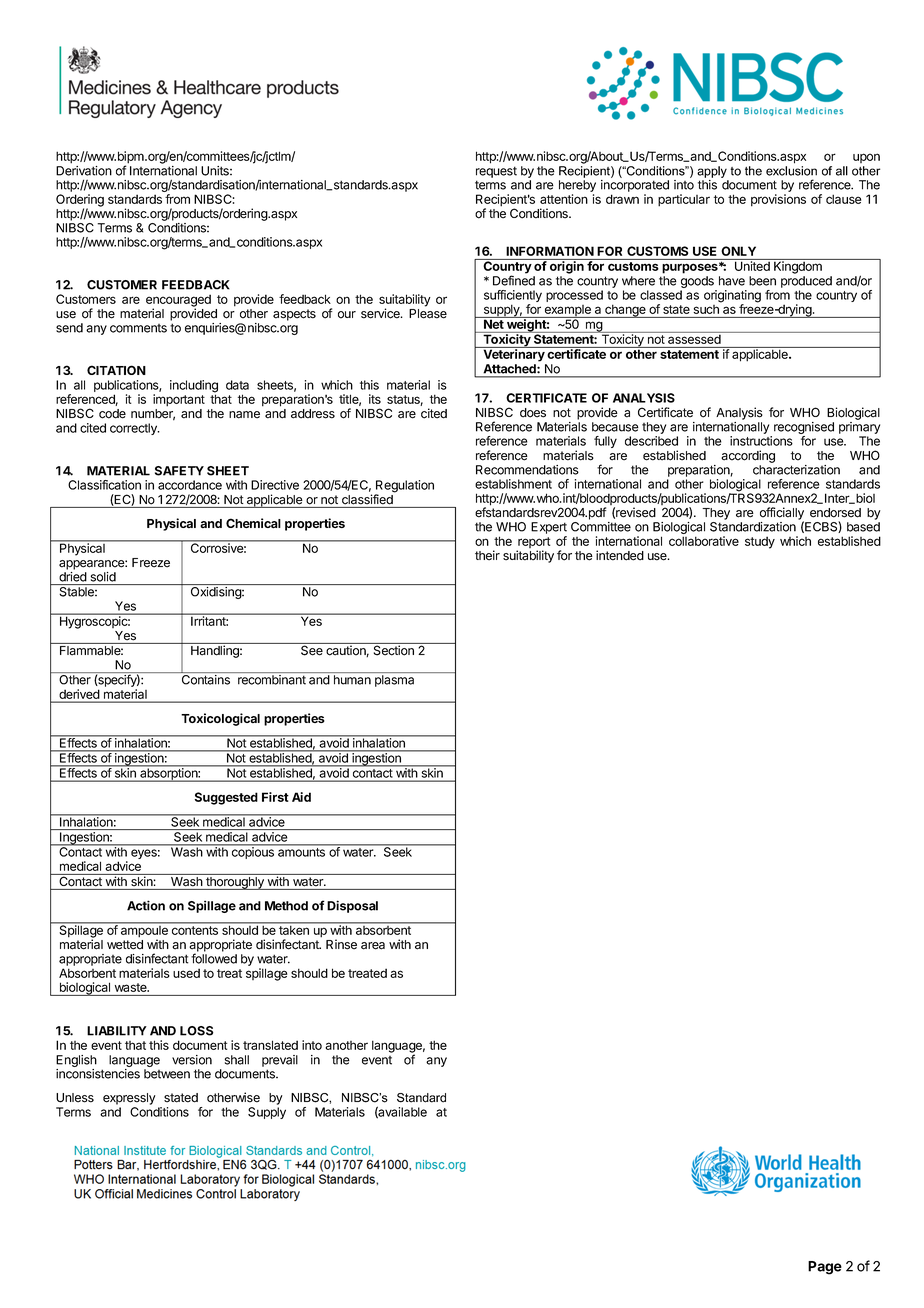 This screenshot has width=924, height=1308. I want to click on SAFETY, so click(179, 471).
